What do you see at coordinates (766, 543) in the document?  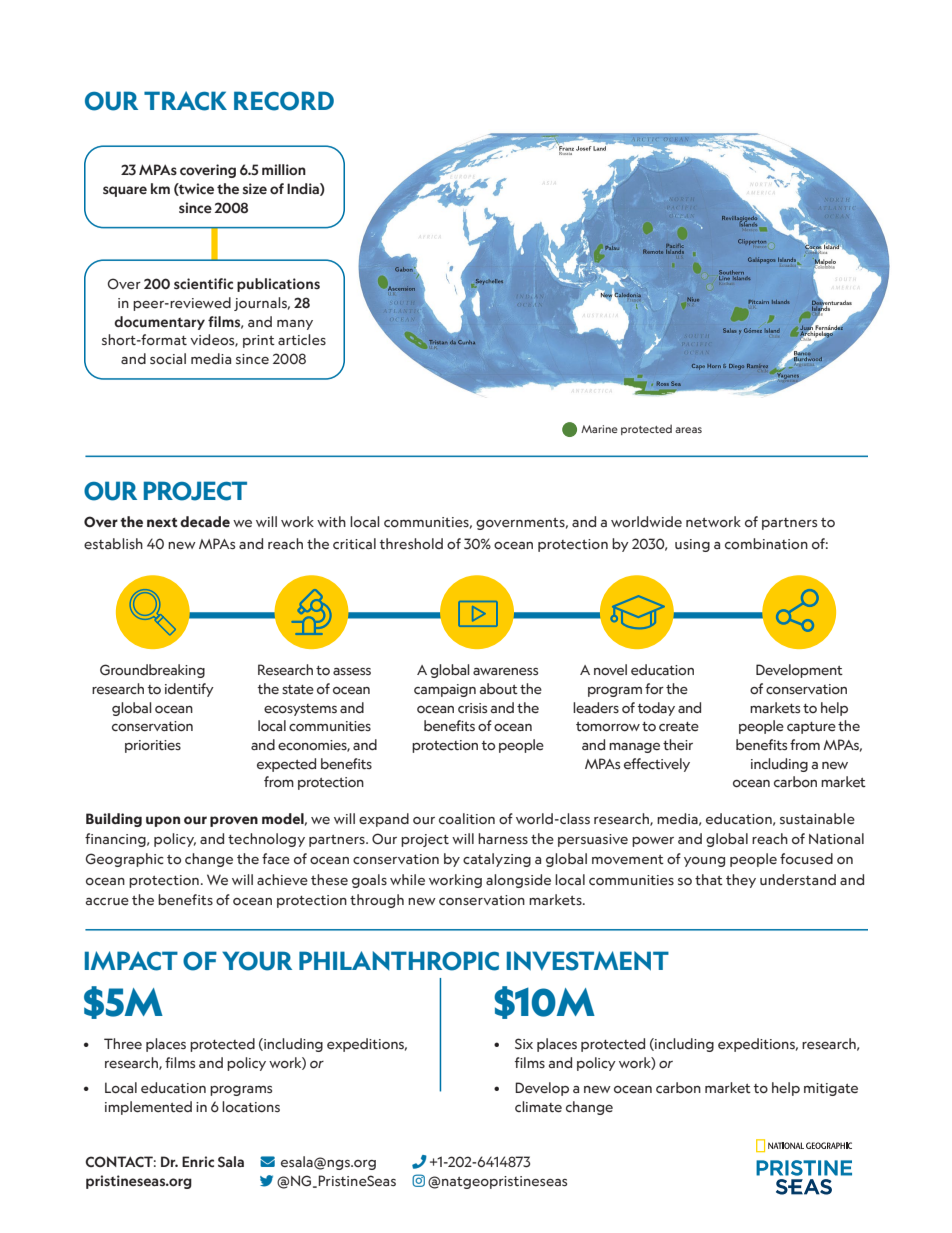 I see `combination` at bounding box center [766, 543].
